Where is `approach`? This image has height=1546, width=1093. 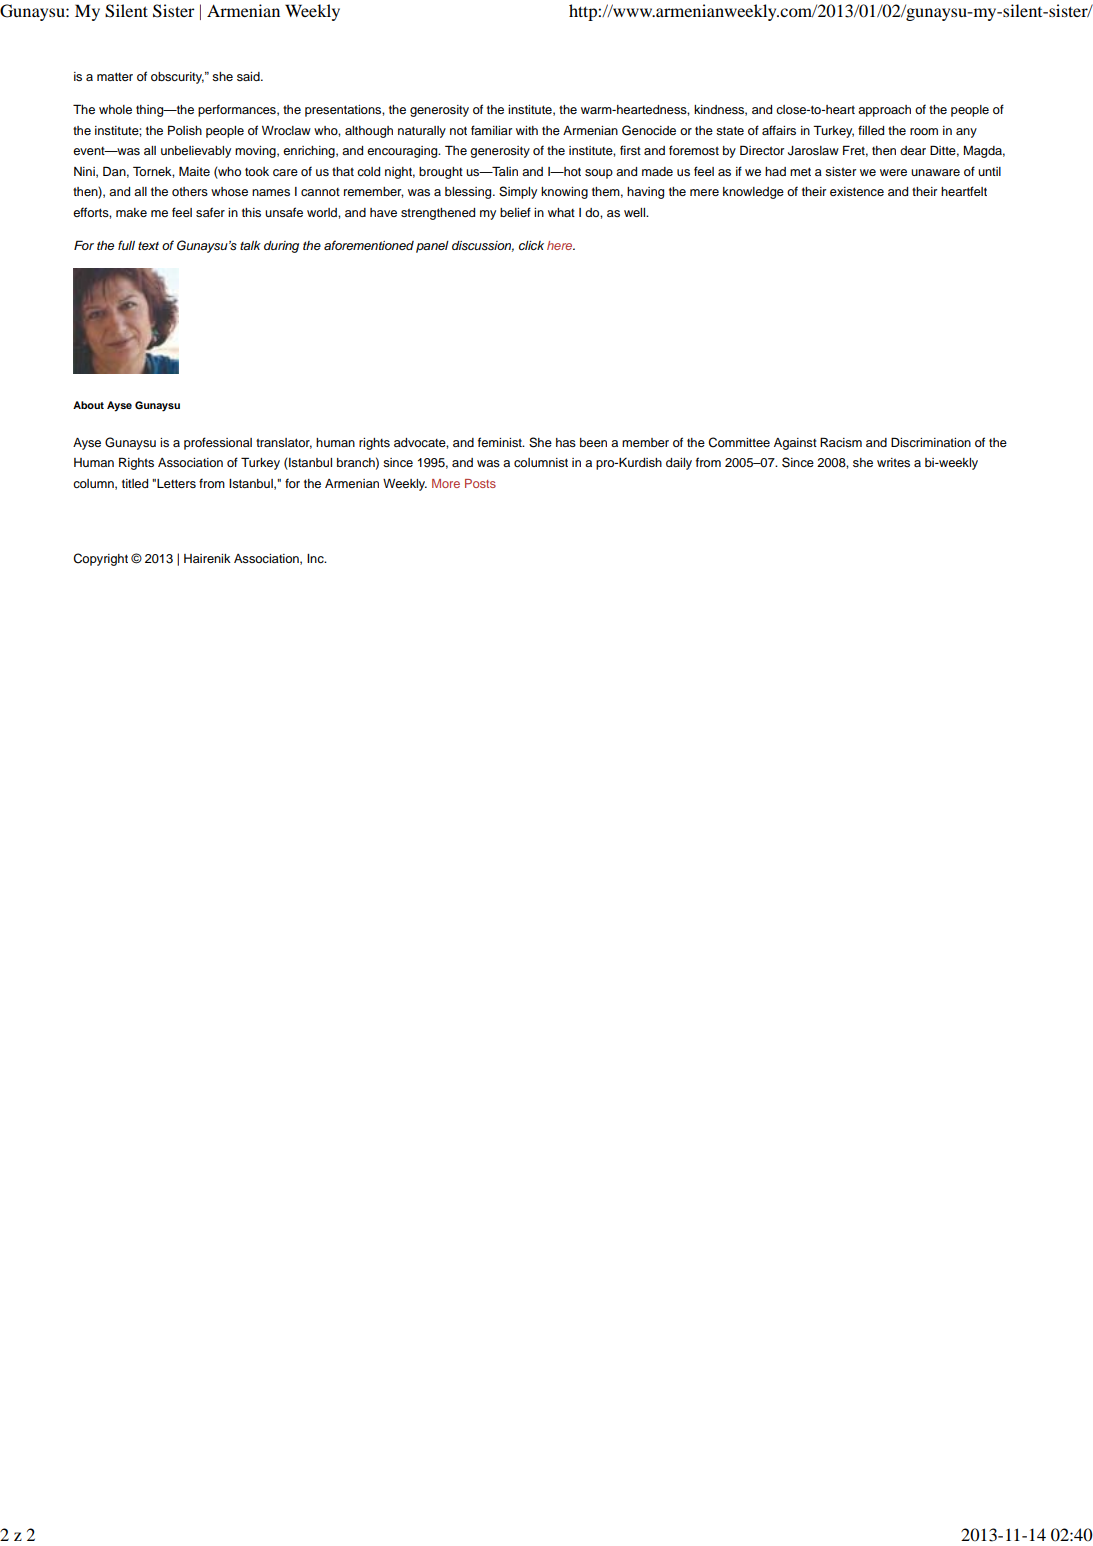
approach is located at coordinates (884, 111).
